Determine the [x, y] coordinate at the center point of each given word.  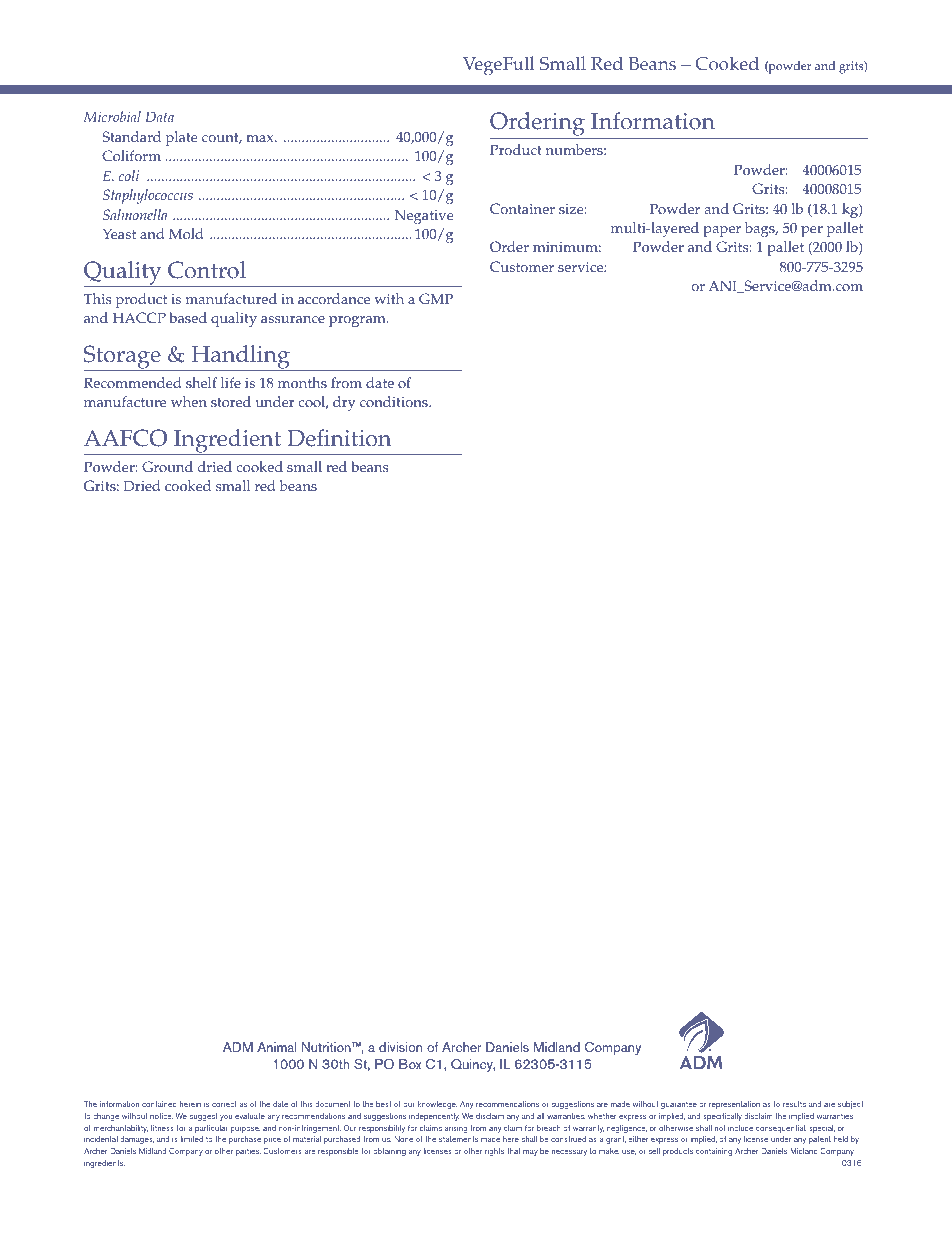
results [794, 1104]
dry [344, 403]
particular [211, 1129]
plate [182, 138]
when [189, 401]
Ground [167, 467]
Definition [339, 438]
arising [456, 1129]
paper [722, 231]
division [400, 1047]
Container [522, 209]
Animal [277, 1047]
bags [761, 229]
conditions [395, 402]
